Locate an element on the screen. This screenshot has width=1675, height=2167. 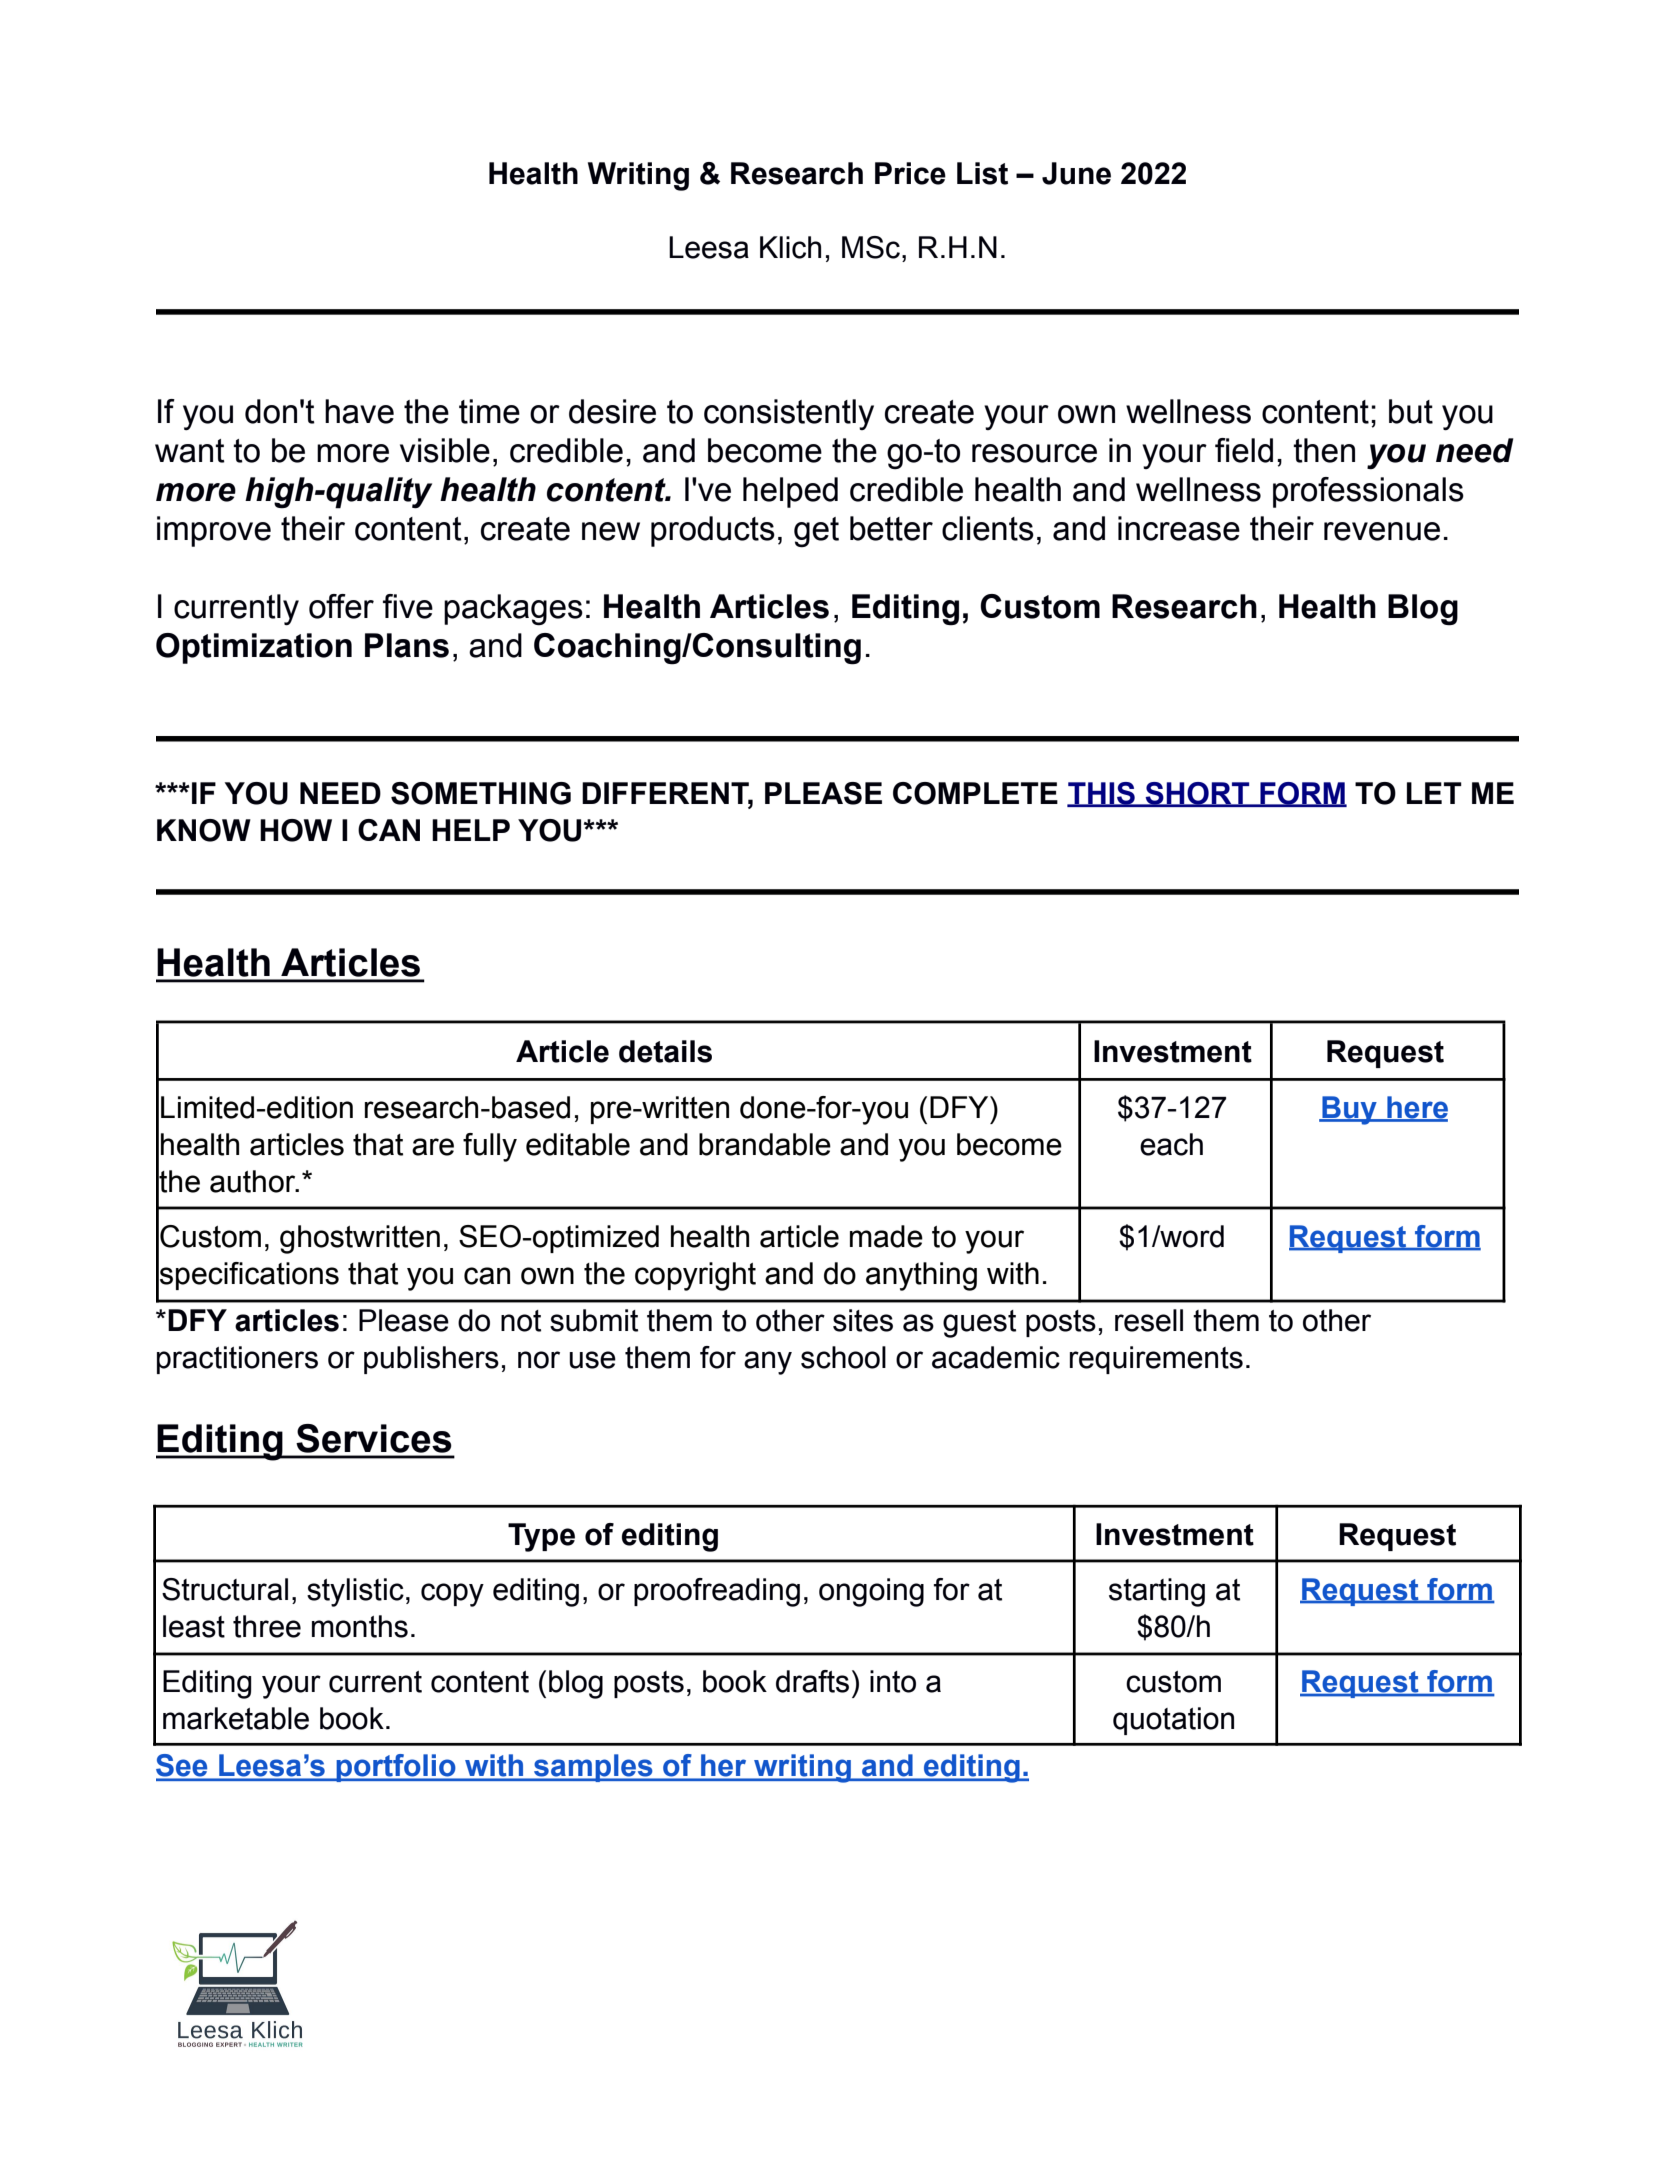
requirements is located at coordinates (1156, 1360).
